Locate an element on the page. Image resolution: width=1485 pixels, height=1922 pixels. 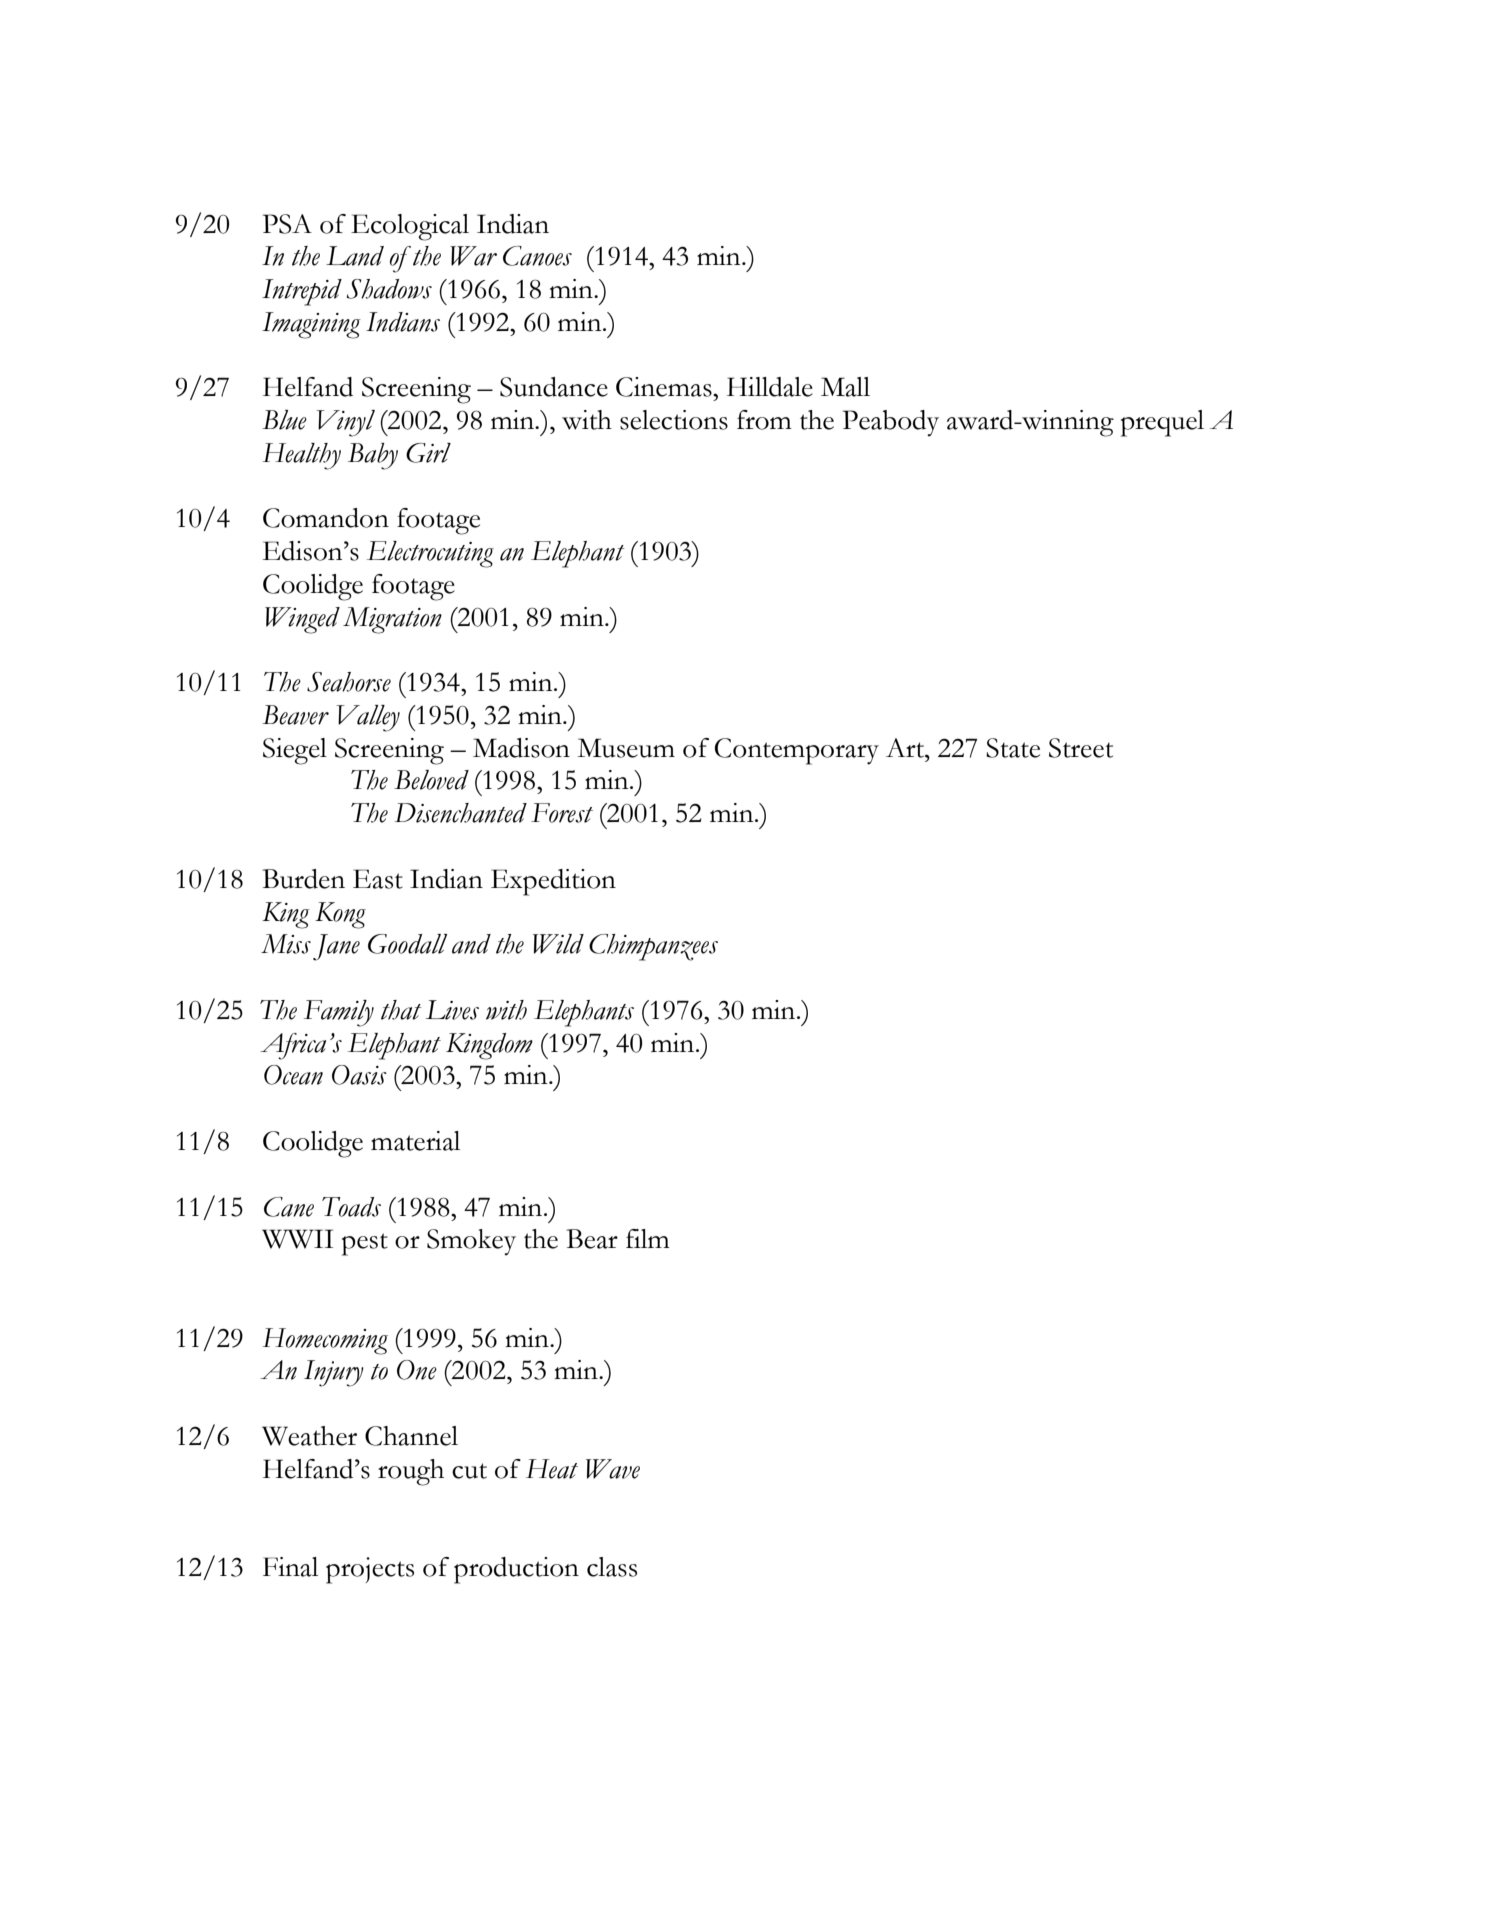
prequel is located at coordinates (1162, 423).
